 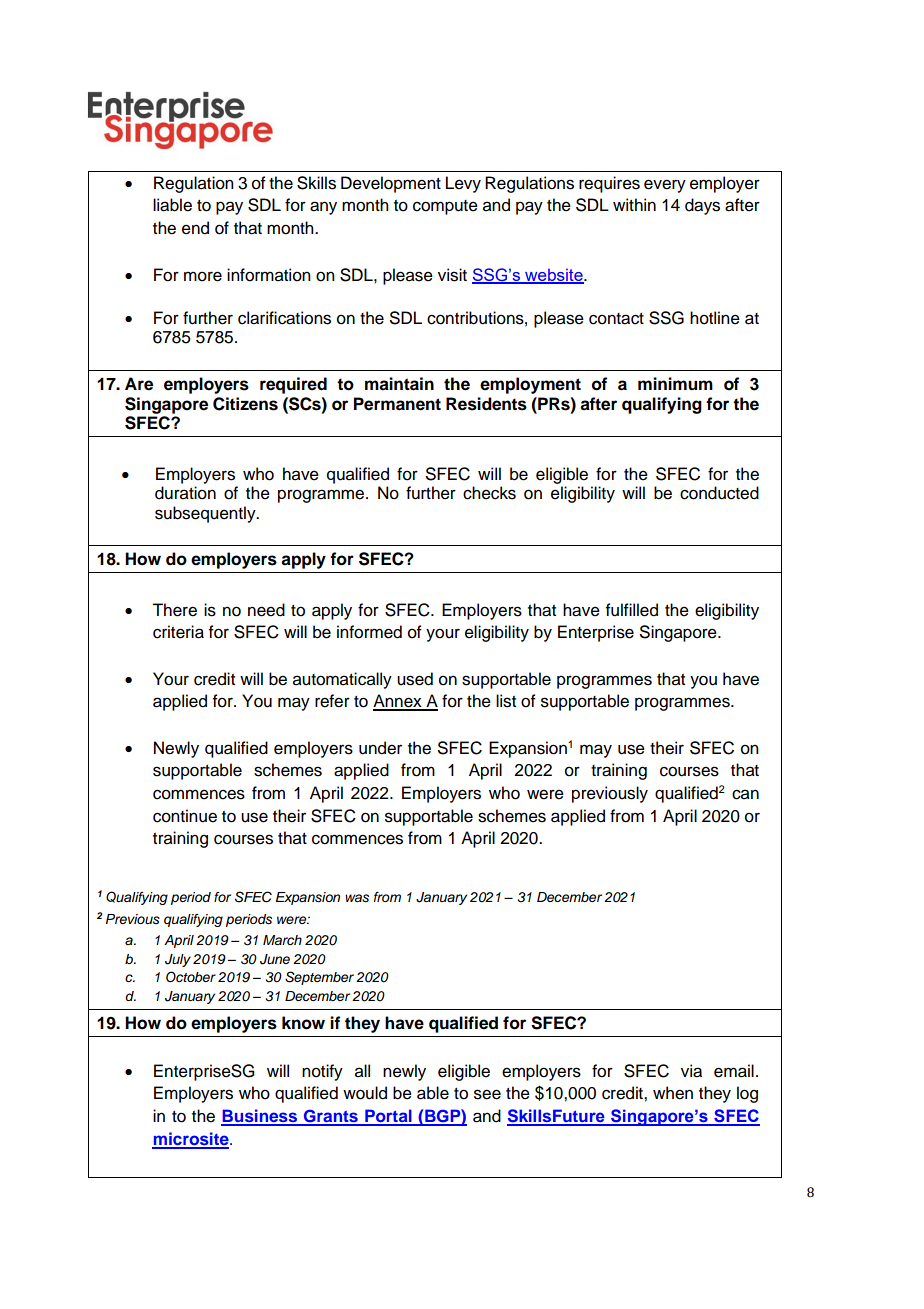 I want to click on used, so click(x=415, y=679).
